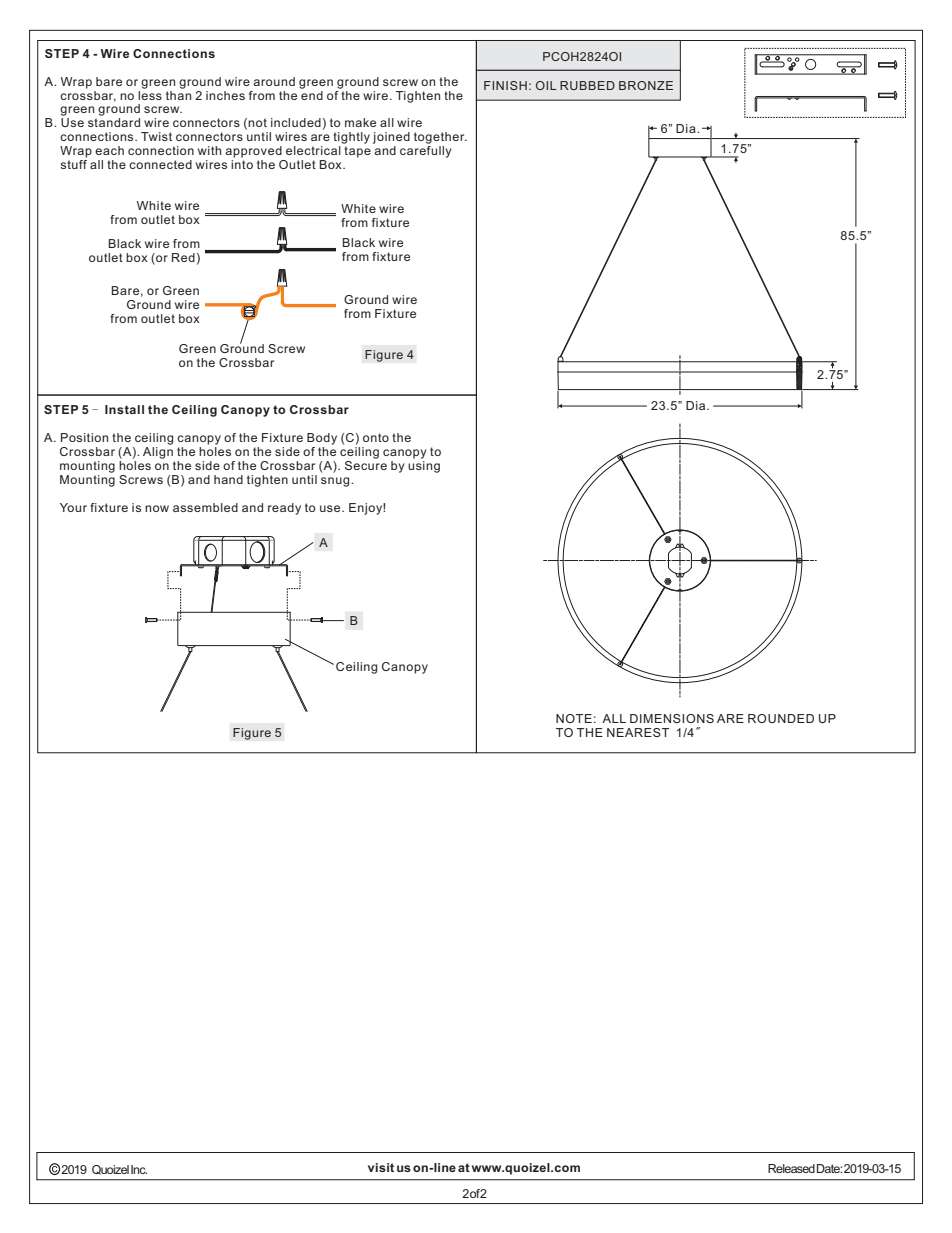  I want to click on ROUNDED, so click(781, 718).
